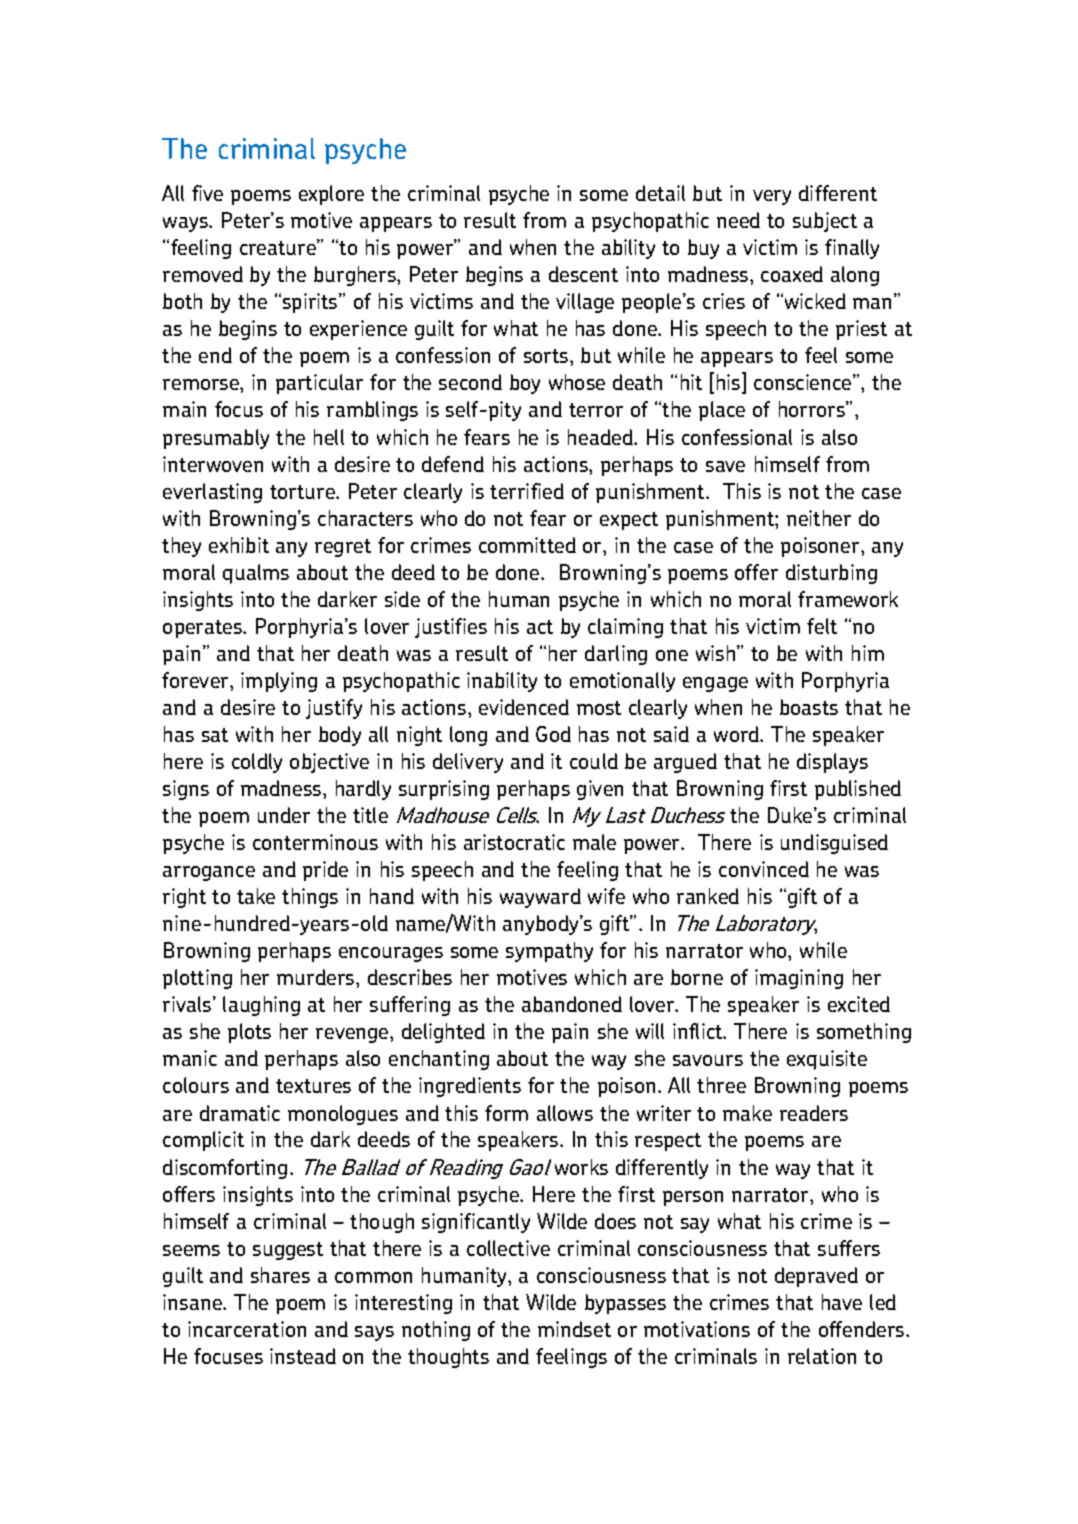  I want to click on exquisite, so click(827, 1060).
